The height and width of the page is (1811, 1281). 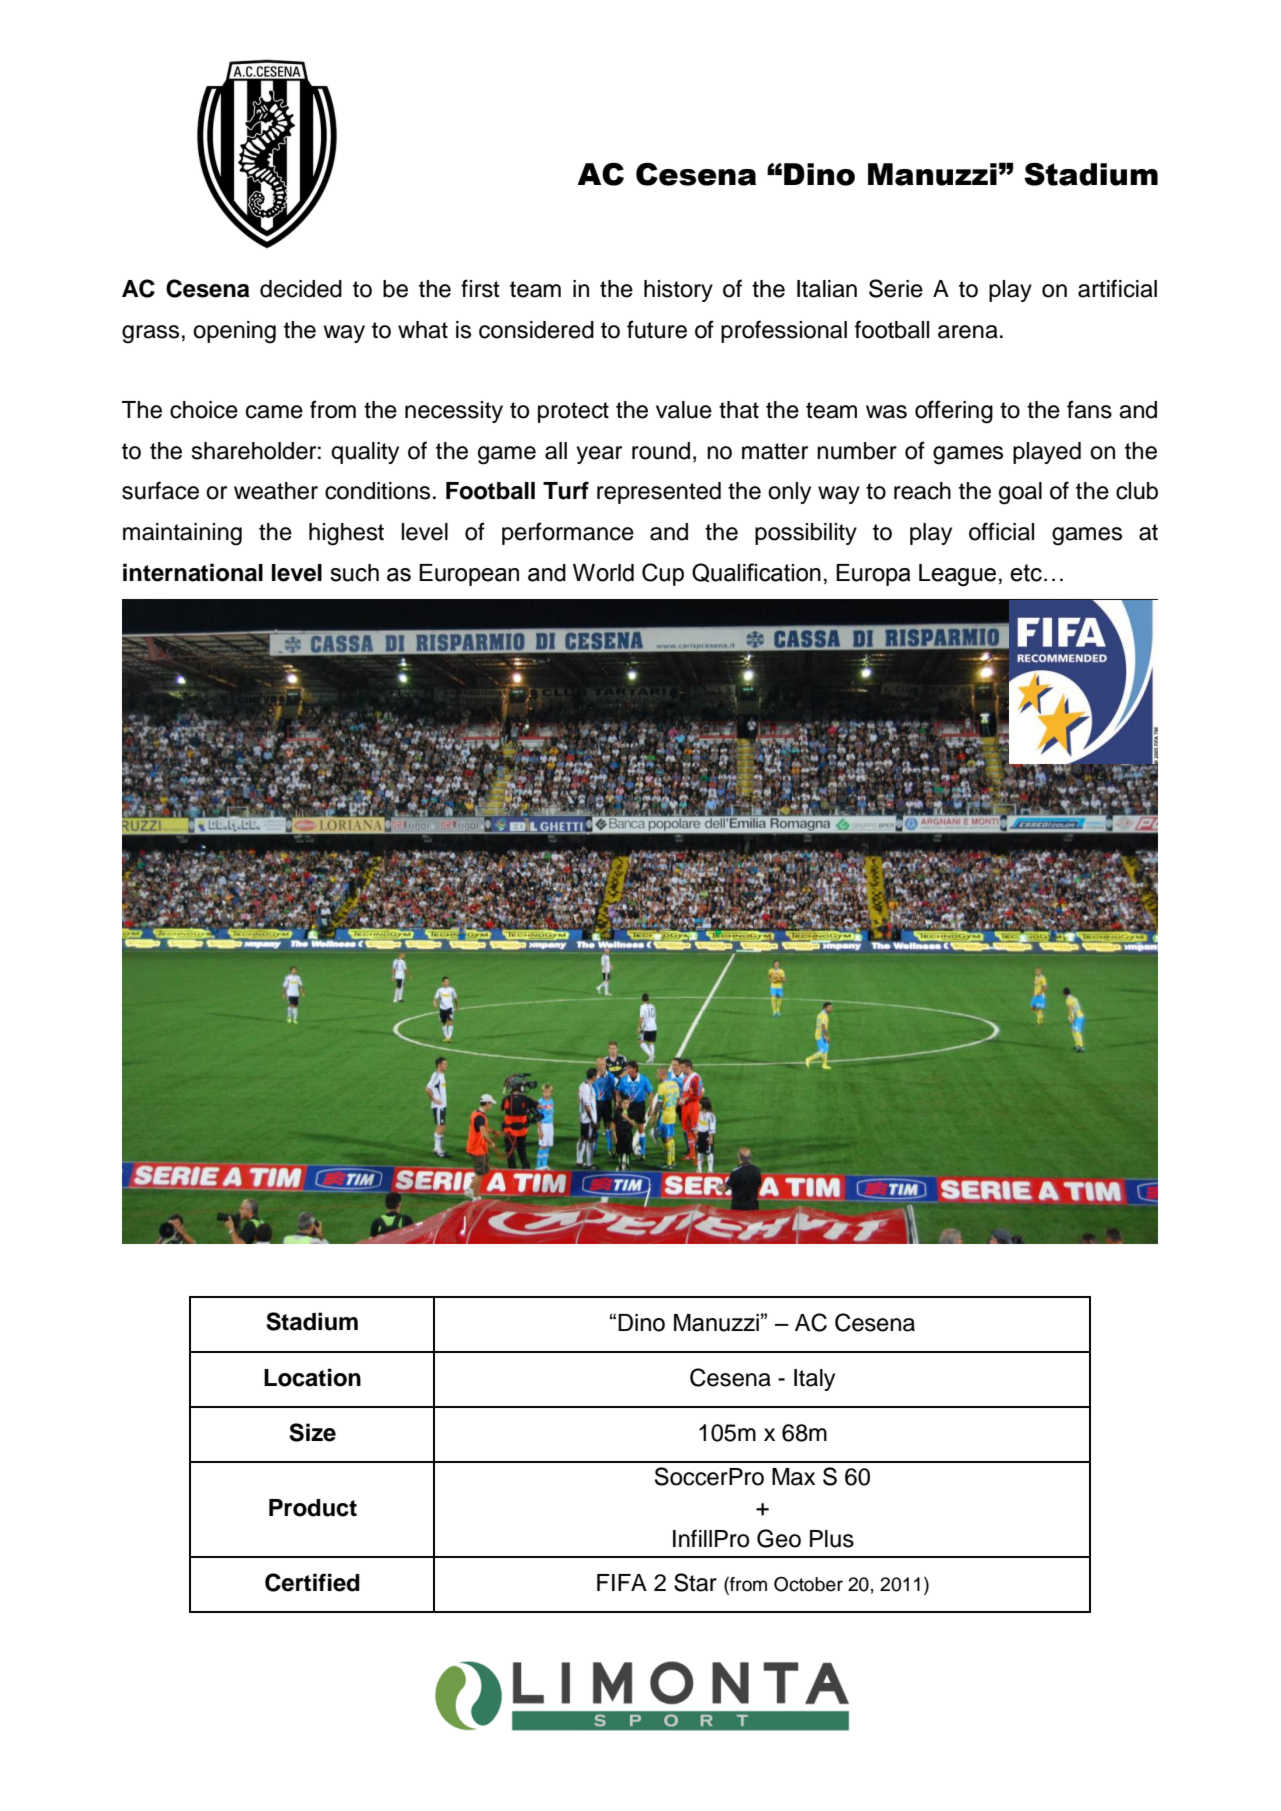 What do you see at coordinates (234, 332) in the page?
I see `opening` at bounding box center [234, 332].
